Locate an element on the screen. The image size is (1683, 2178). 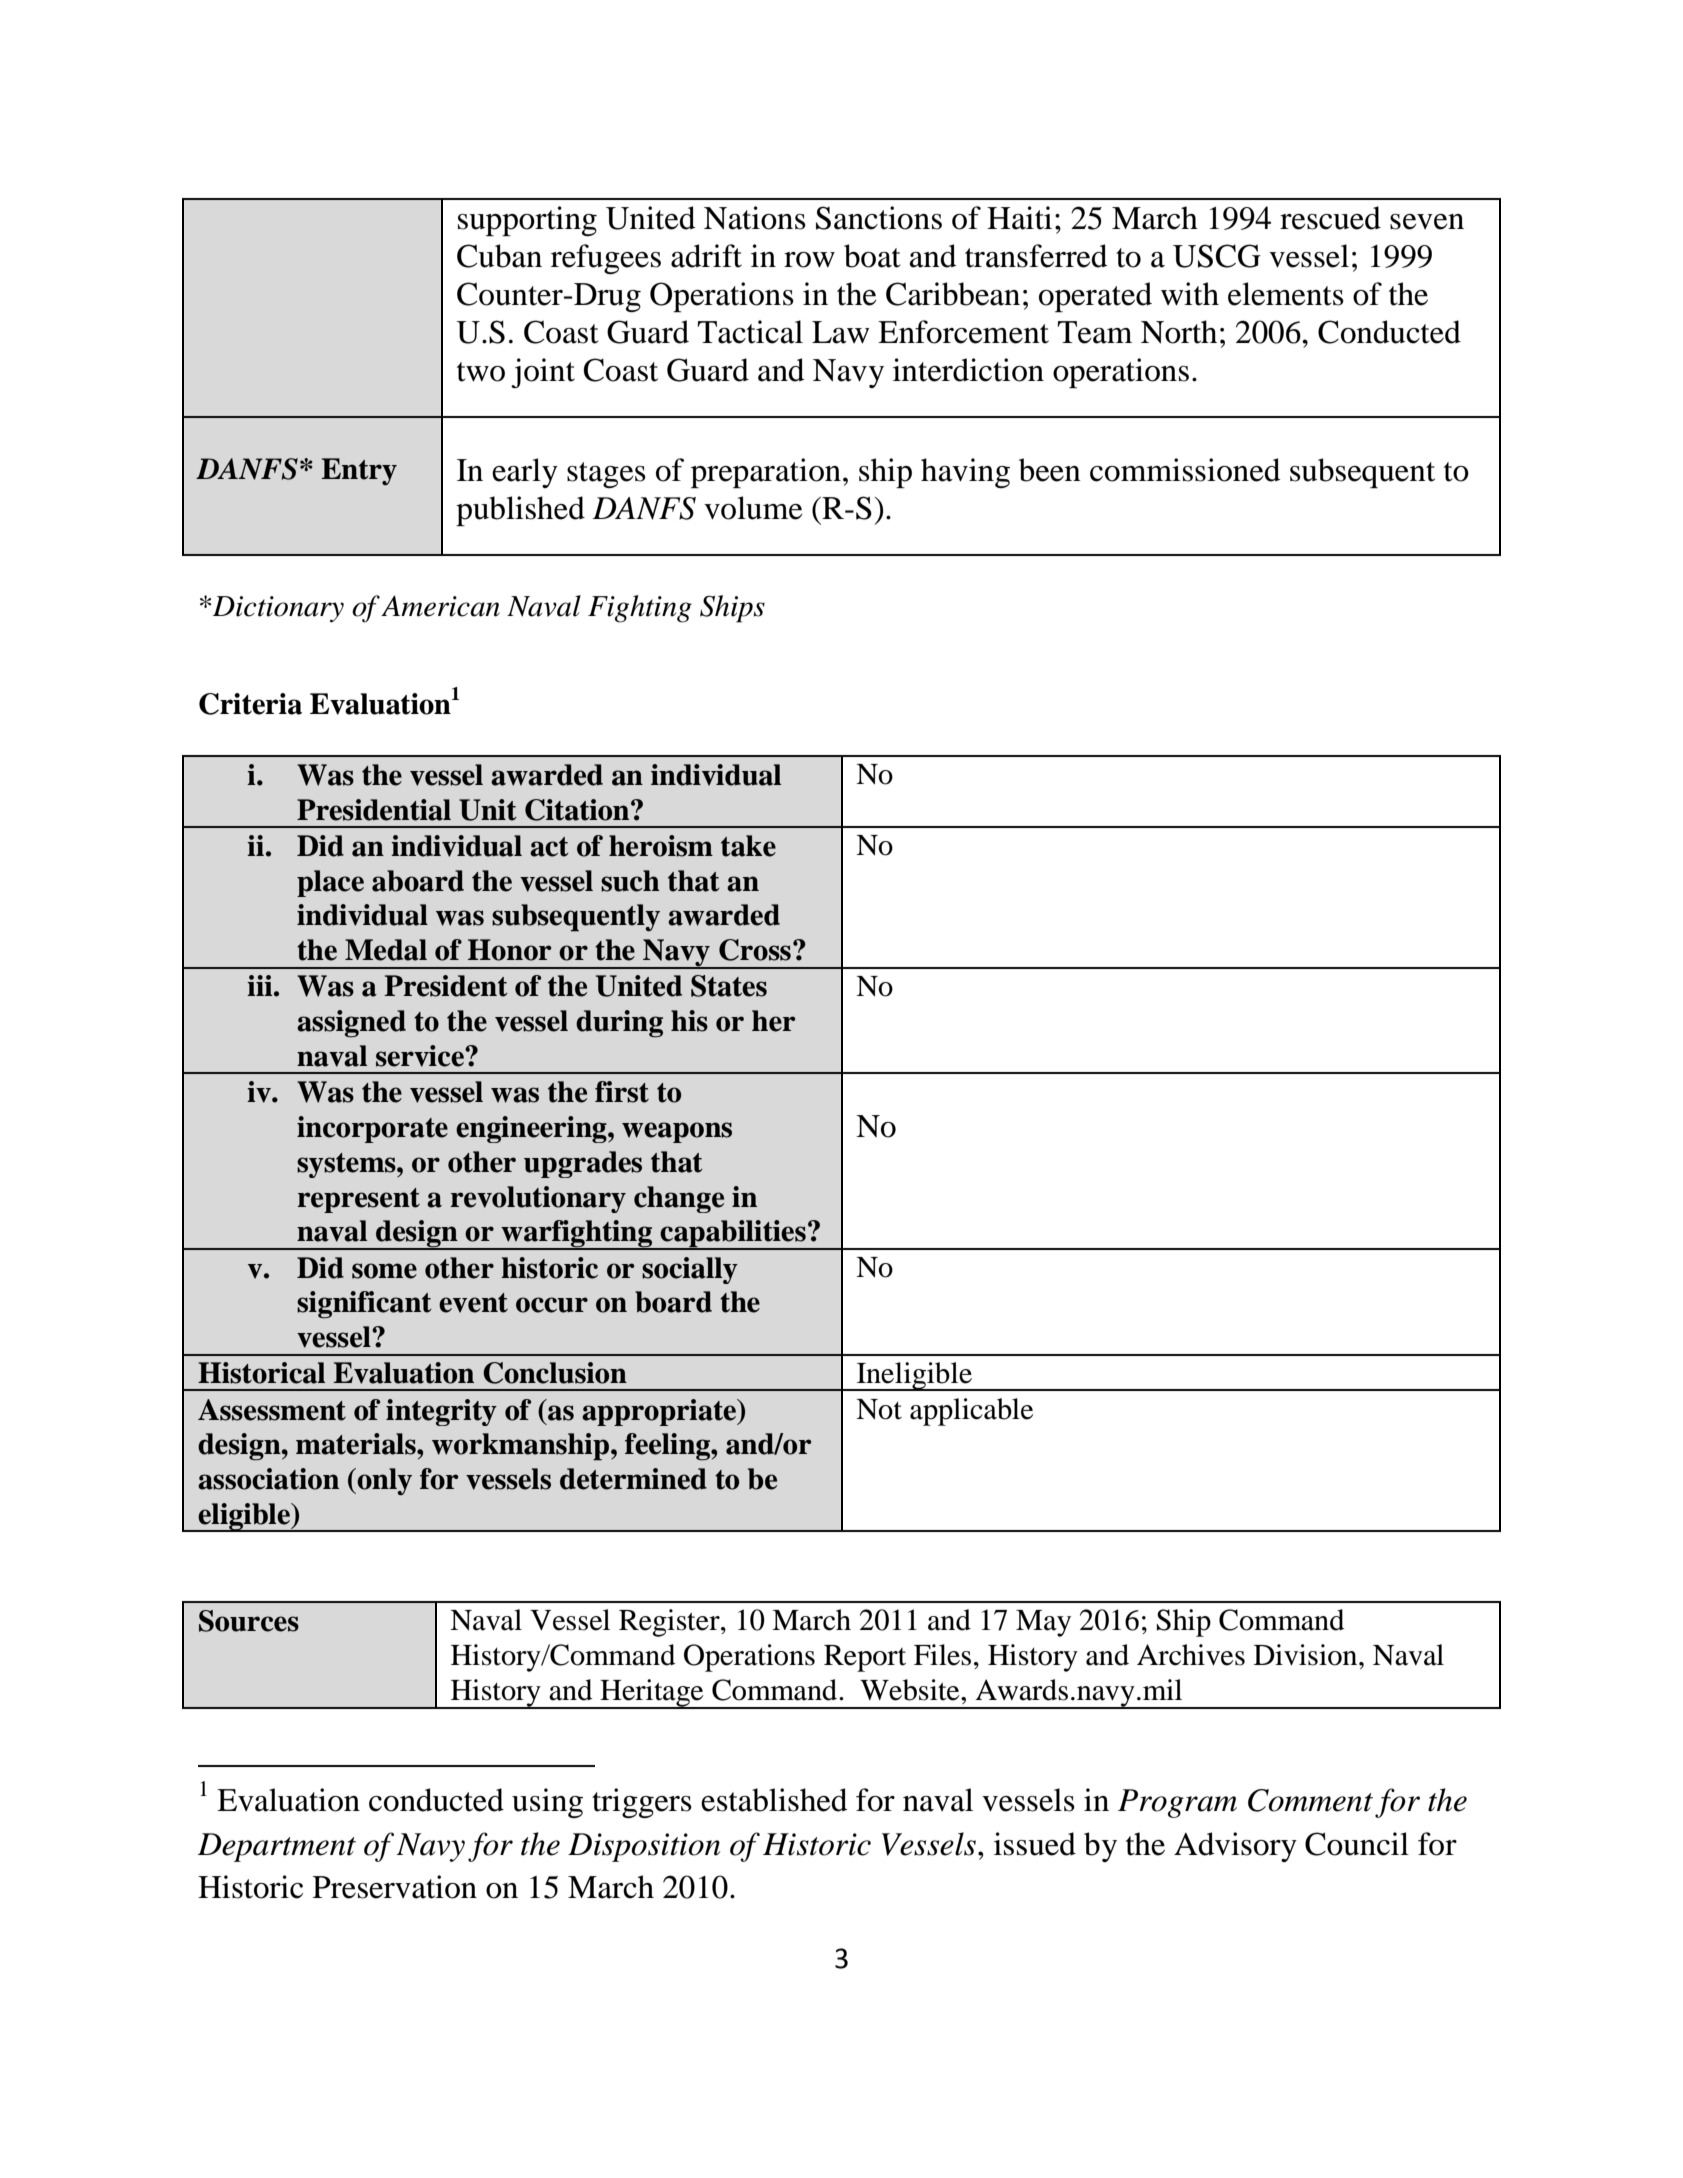
row is located at coordinates (809, 260).
